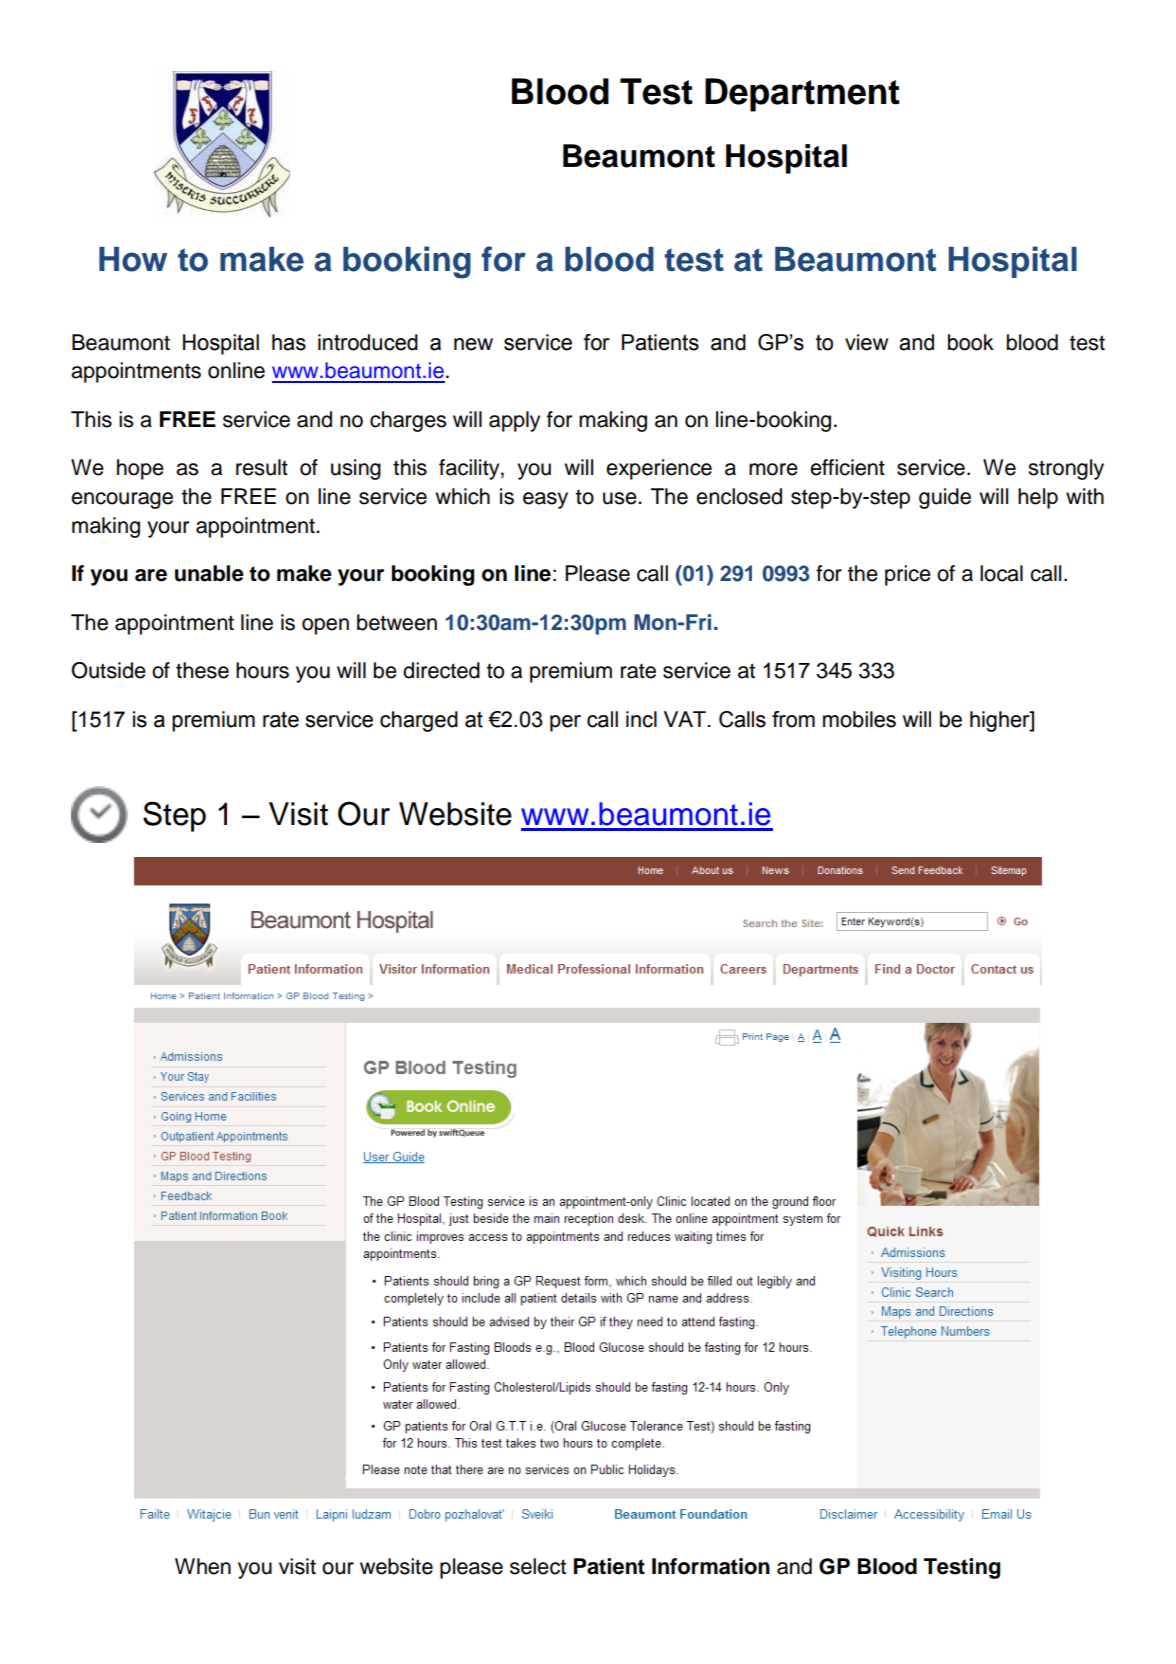 The image size is (1176, 1664). I want to click on mobiles, so click(859, 719).
